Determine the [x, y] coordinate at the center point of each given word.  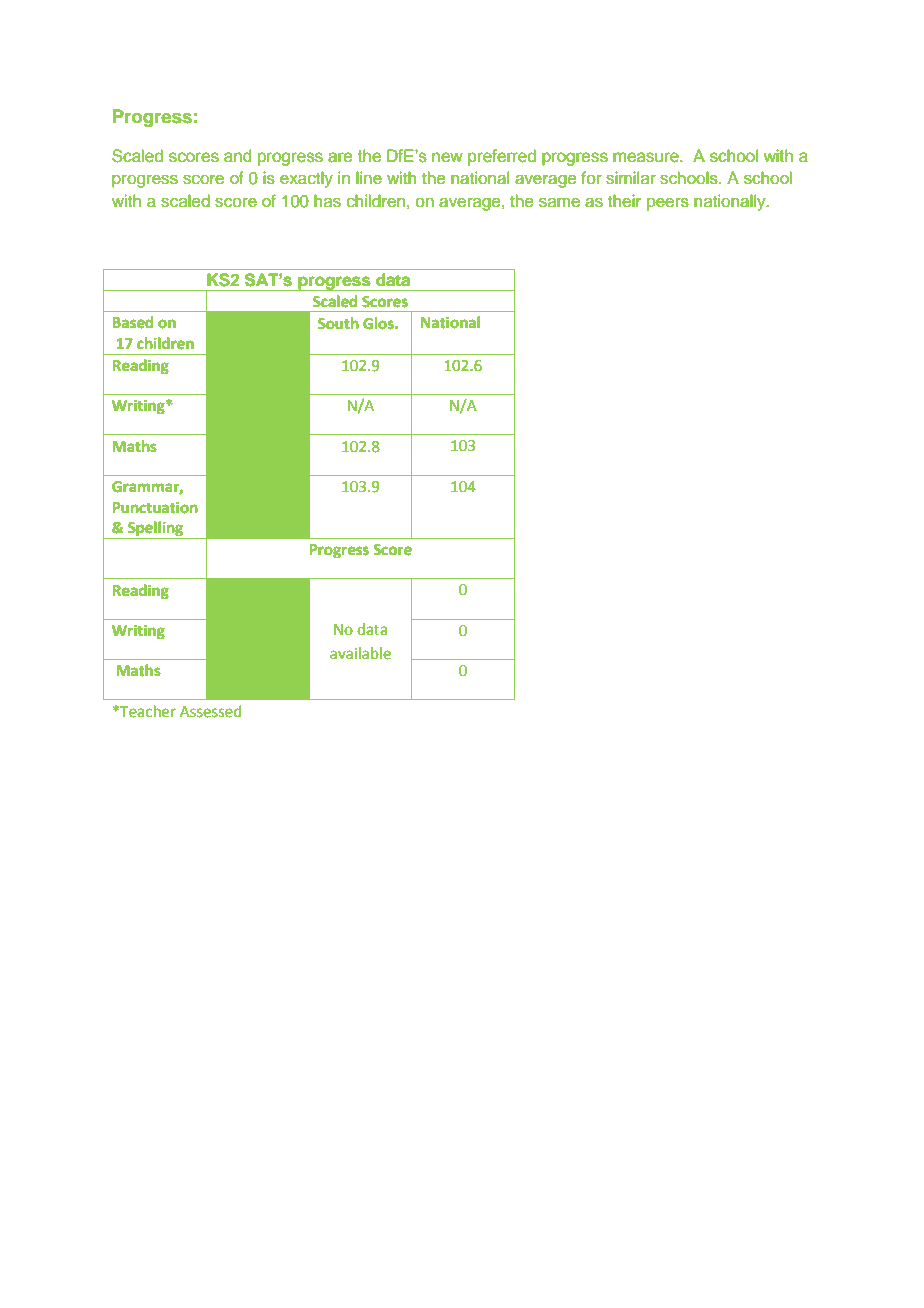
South [338, 323]
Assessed [211, 711]
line [369, 178]
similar [631, 178]
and [237, 156]
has [327, 201]
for [591, 178]
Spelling [155, 530]
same [559, 202]
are [340, 157]
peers [668, 204]
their [624, 201]
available [360, 653]
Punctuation [155, 507]
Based [133, 322]
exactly [306, 179]
